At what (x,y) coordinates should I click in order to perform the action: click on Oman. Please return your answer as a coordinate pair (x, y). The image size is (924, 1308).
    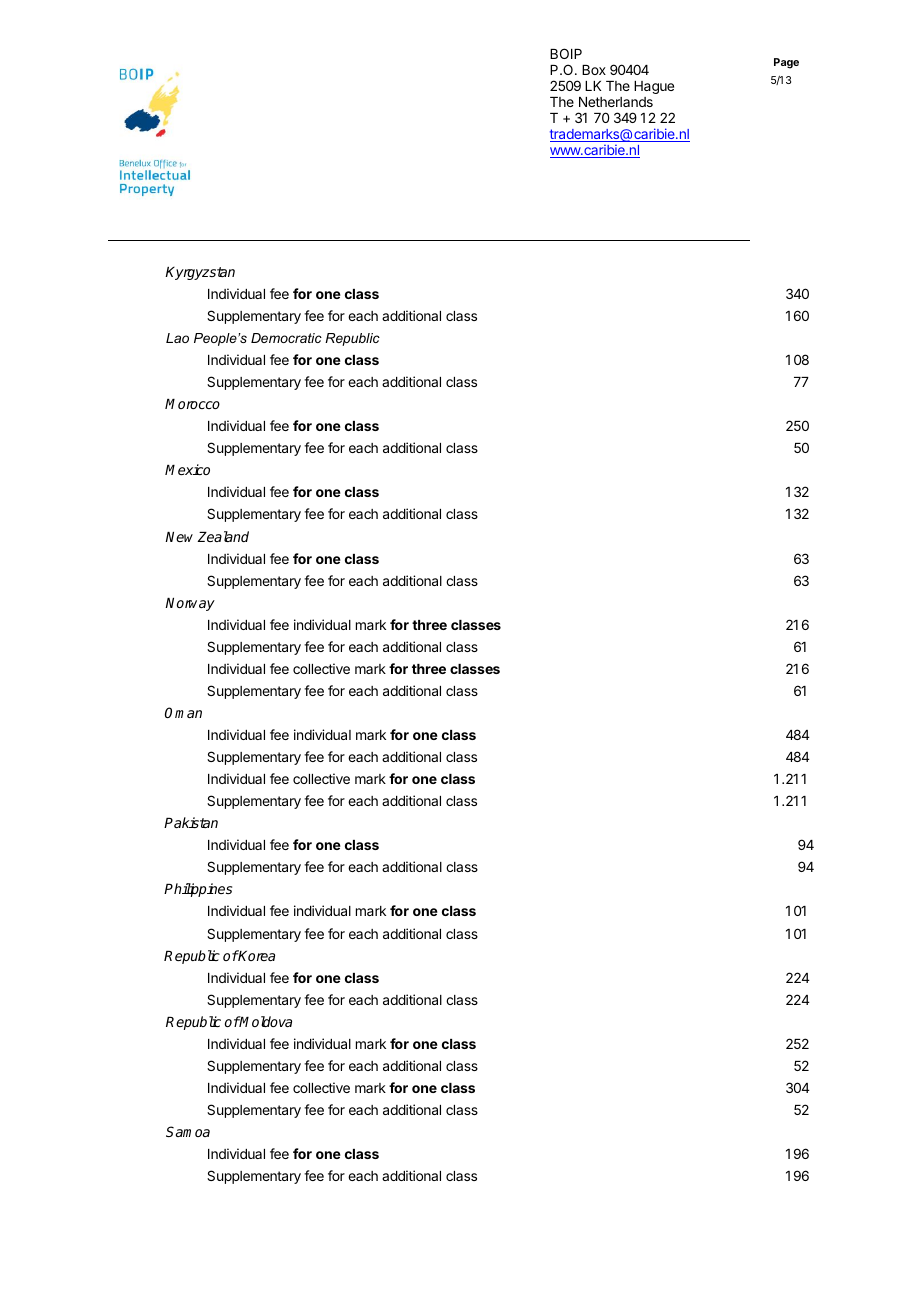
    Looking at the image, I should click on (183, 712).
